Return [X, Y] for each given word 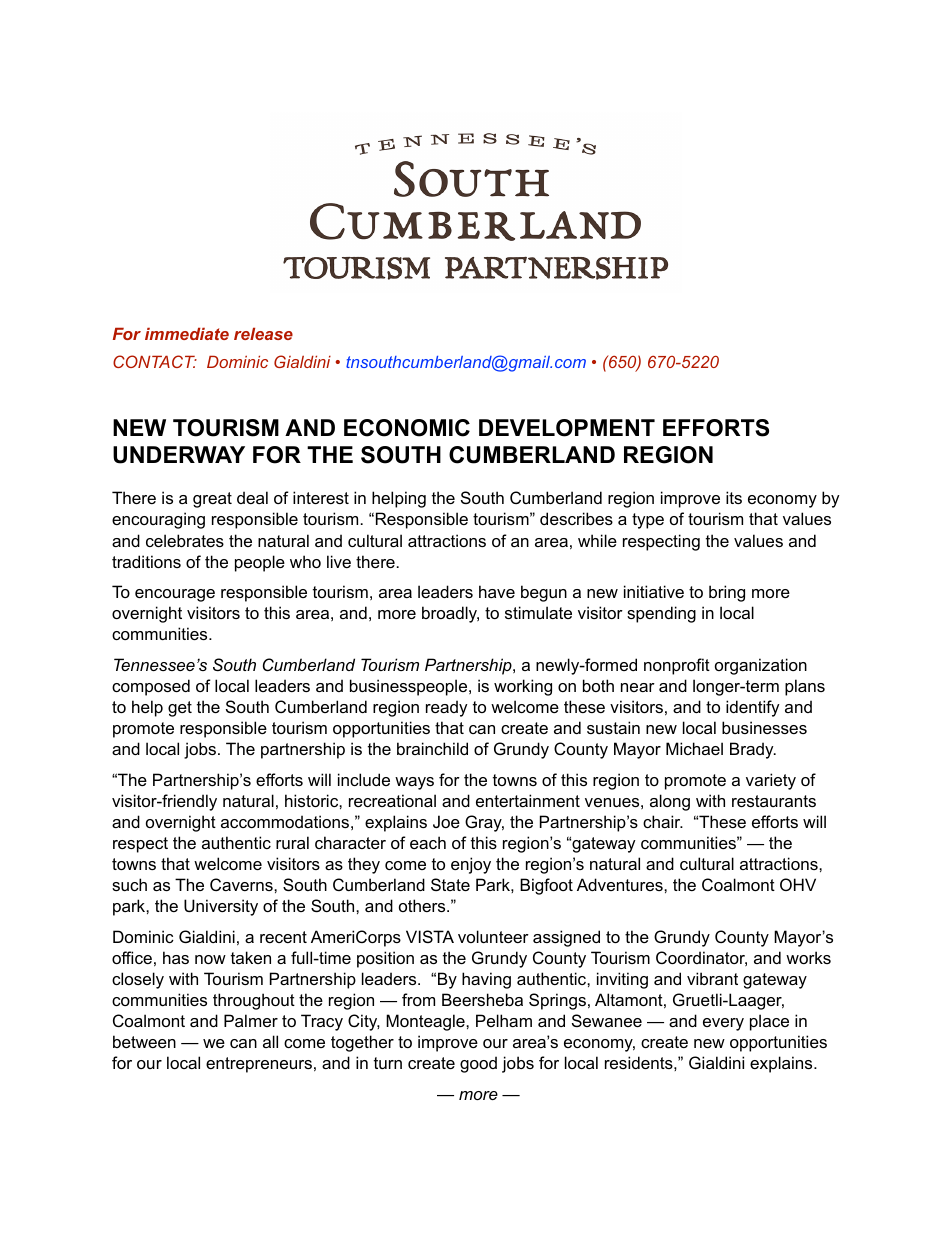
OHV [798, 884]
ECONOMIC [407, 428]
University [221, 907]
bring [727, 593]
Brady [753, 750]
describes [576, 518]
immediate [187, 333]
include [364, 779]
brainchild [432, 748]
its [734, 497]
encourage [175, 595]
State [450, 884]
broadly [450, 614]
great [212, 500]
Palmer [251, 1020]
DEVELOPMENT [567, 428]
